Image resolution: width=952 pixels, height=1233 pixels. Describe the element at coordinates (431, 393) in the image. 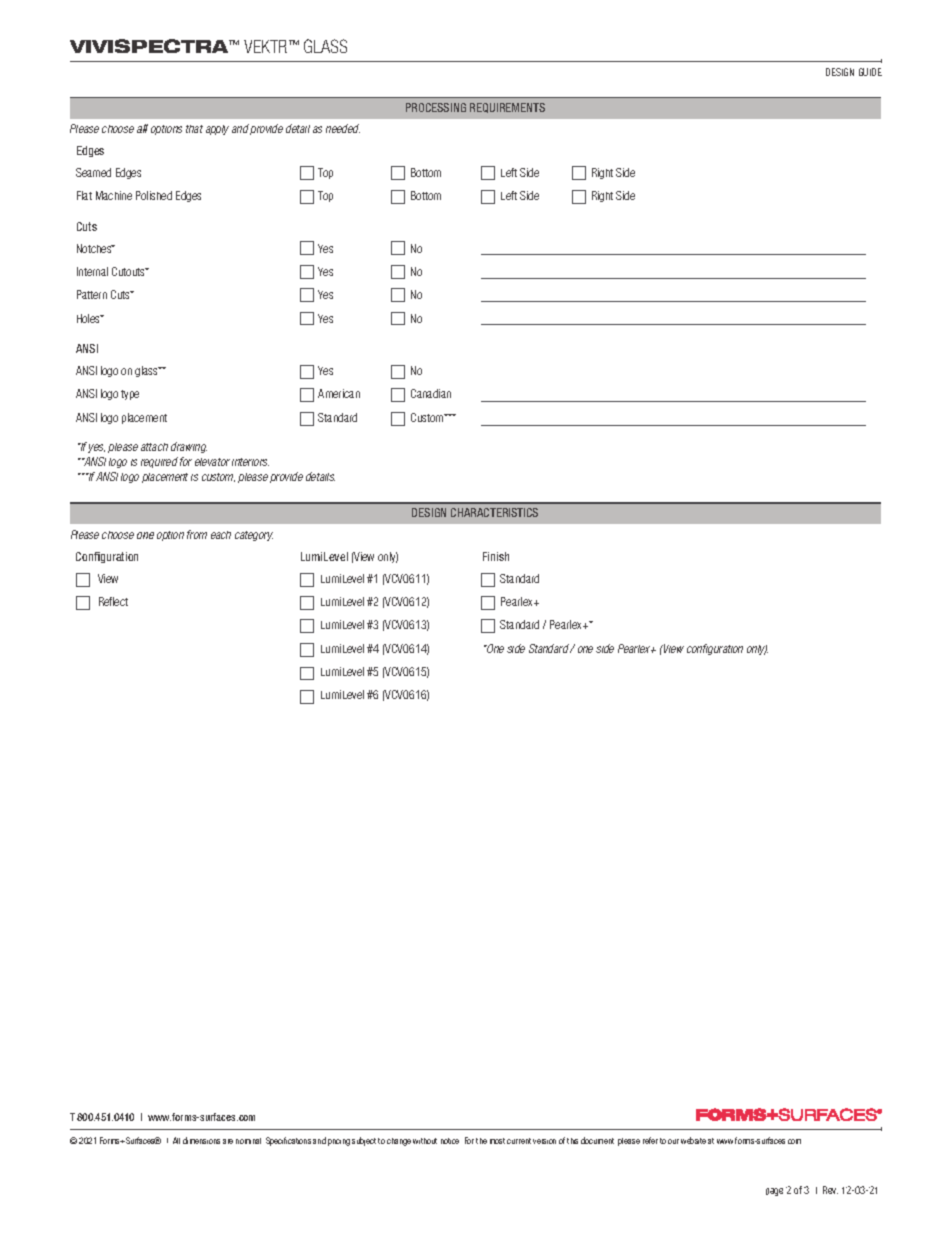

I see `Canadian` at that location.
